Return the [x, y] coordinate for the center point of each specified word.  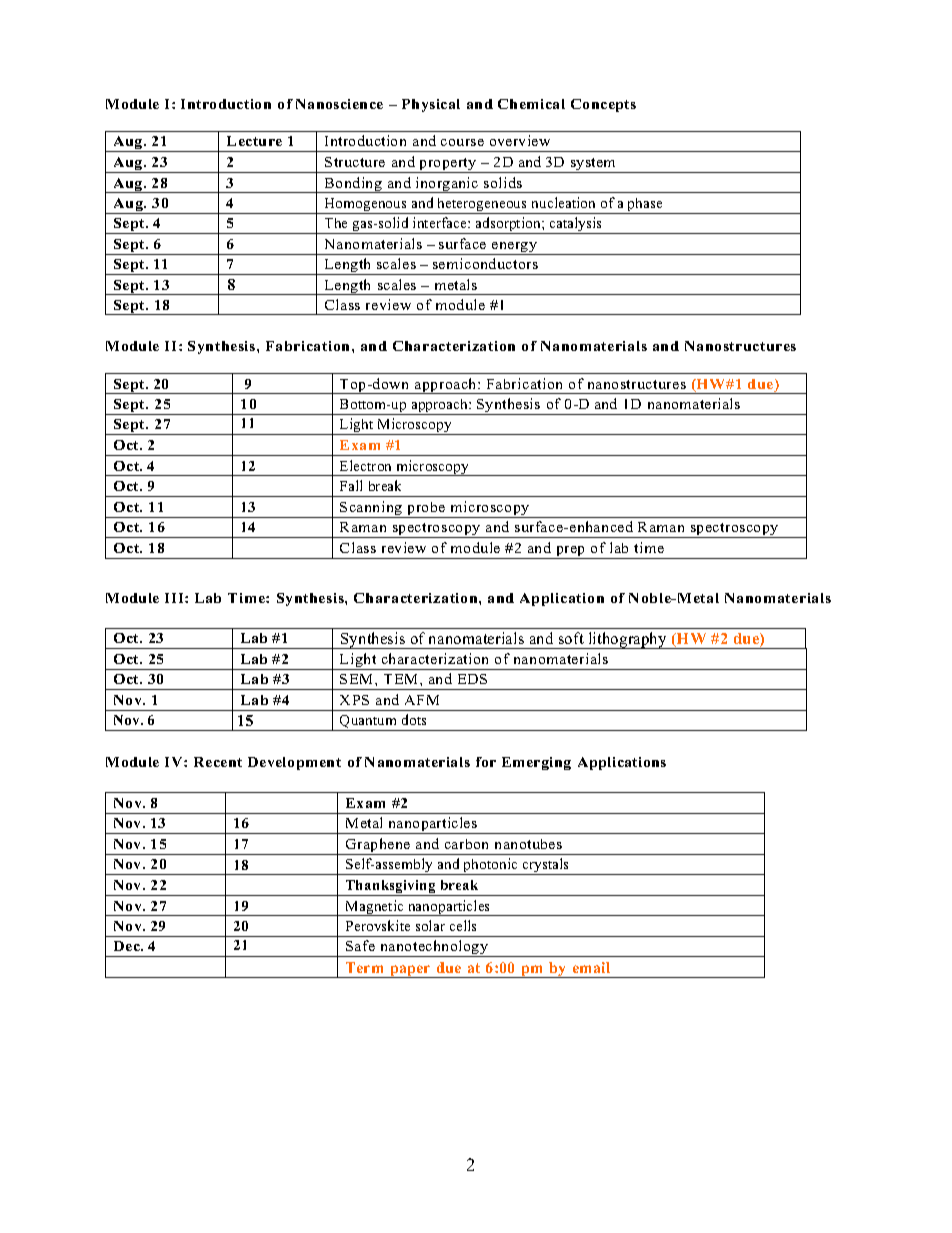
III [175, 598]
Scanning [372, 509]
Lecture [254, 141]
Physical [431, 105]
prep [571, 552]
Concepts [603, 105]
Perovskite [378, 925]
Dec [128, 946]
